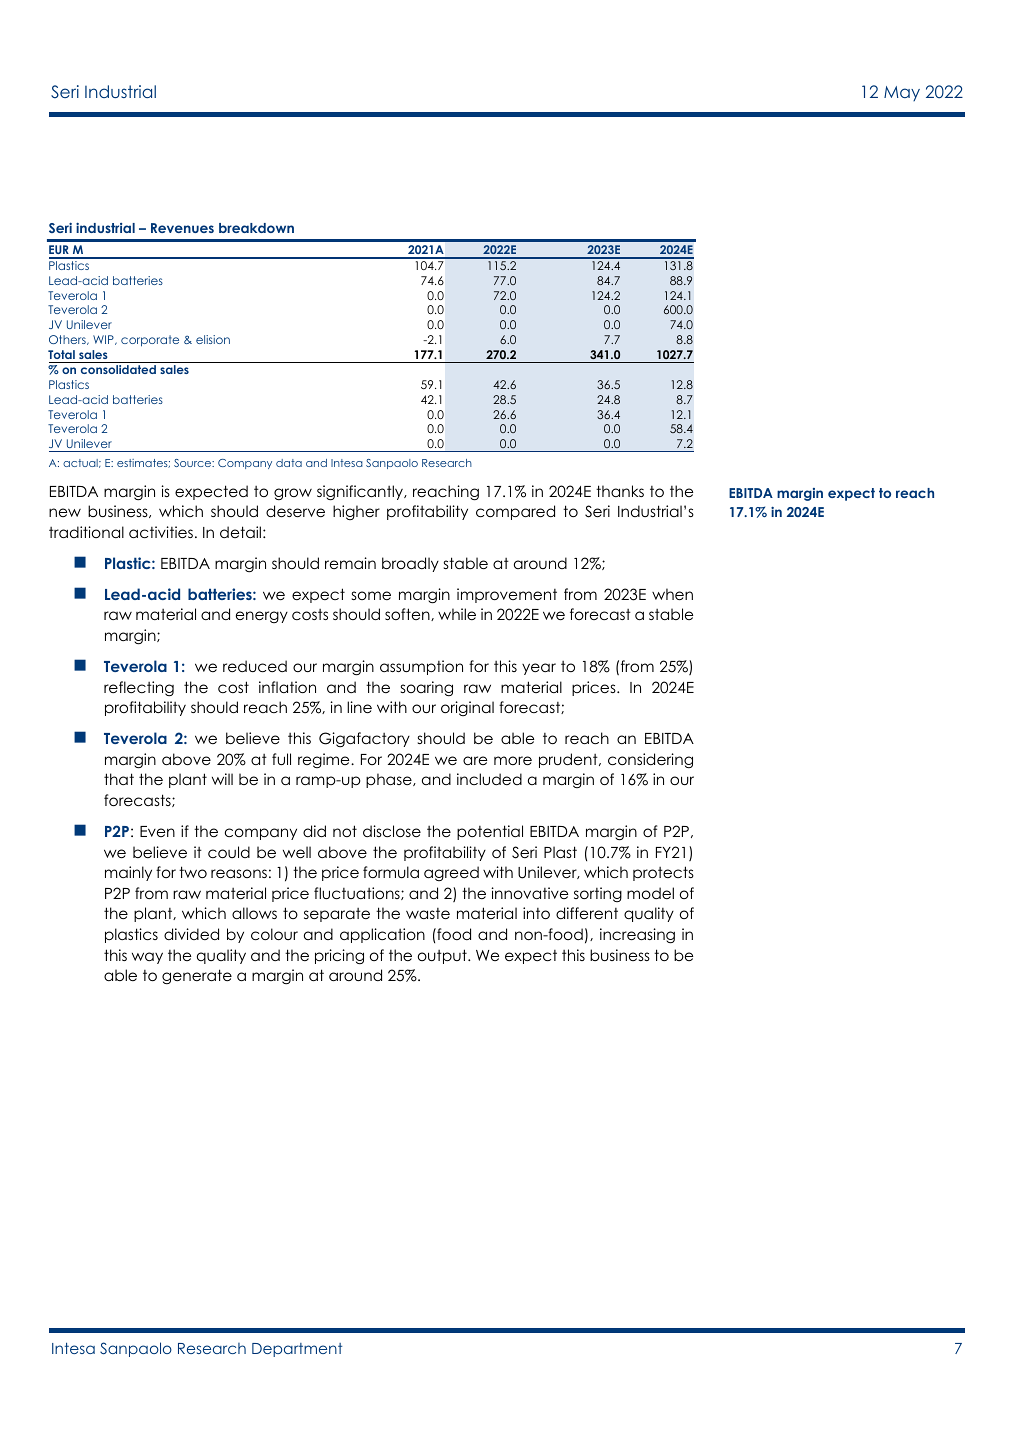 The width and height of the page is (1023, 1447). What do you see at coordinates (197, 976) in the page?
I see `generate` at bounding box center [197, 976].
